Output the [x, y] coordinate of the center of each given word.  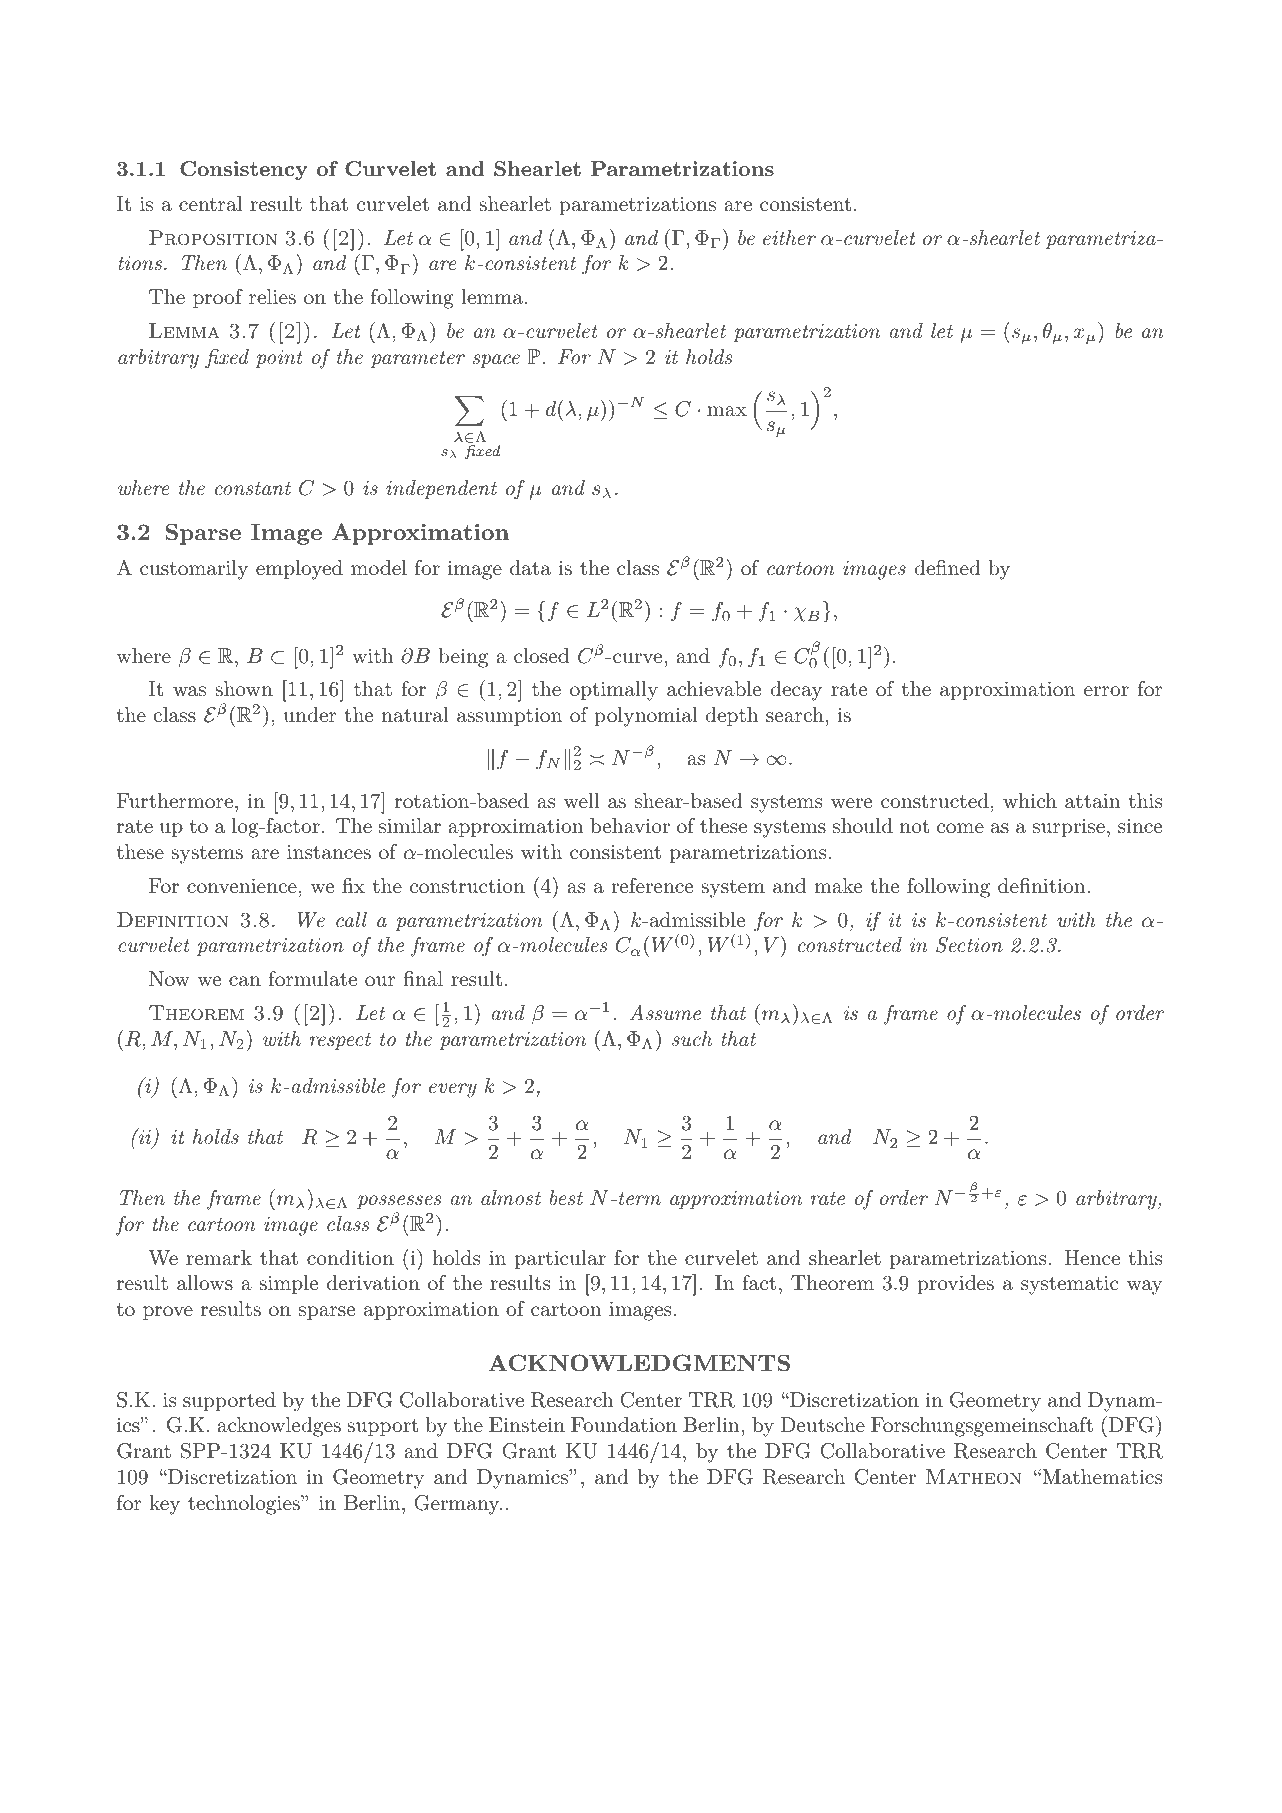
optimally [614, 691]
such [692, 1038]
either [789, 237]
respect [340, 1041]
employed [299, 570]
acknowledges [279, 1427]
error [1106, 691]
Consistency [244, 171]
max [727, 411]
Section [969, 945]
